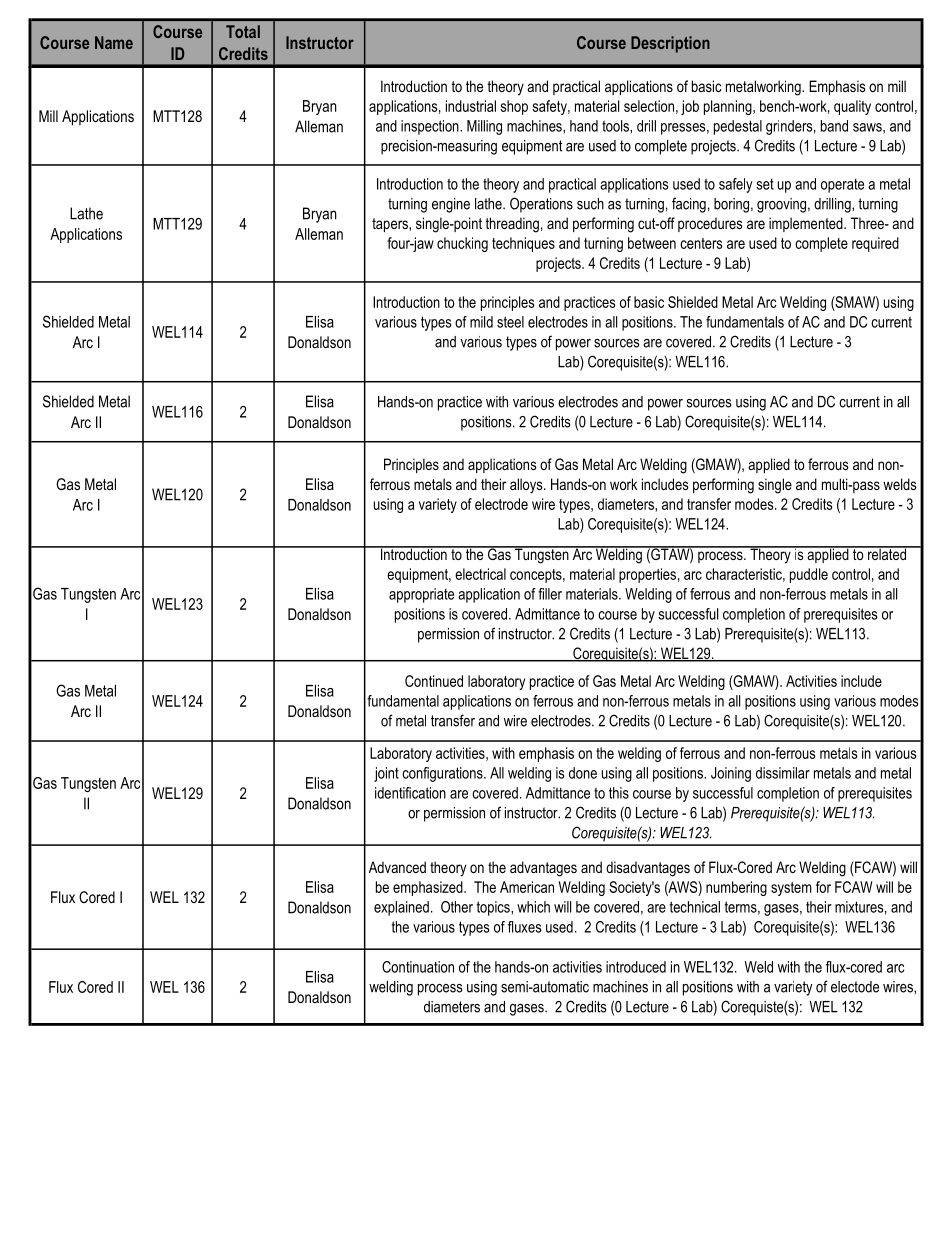 This screenshot has height=1233, width=952. I want to click on explained, so click(401, 908).
